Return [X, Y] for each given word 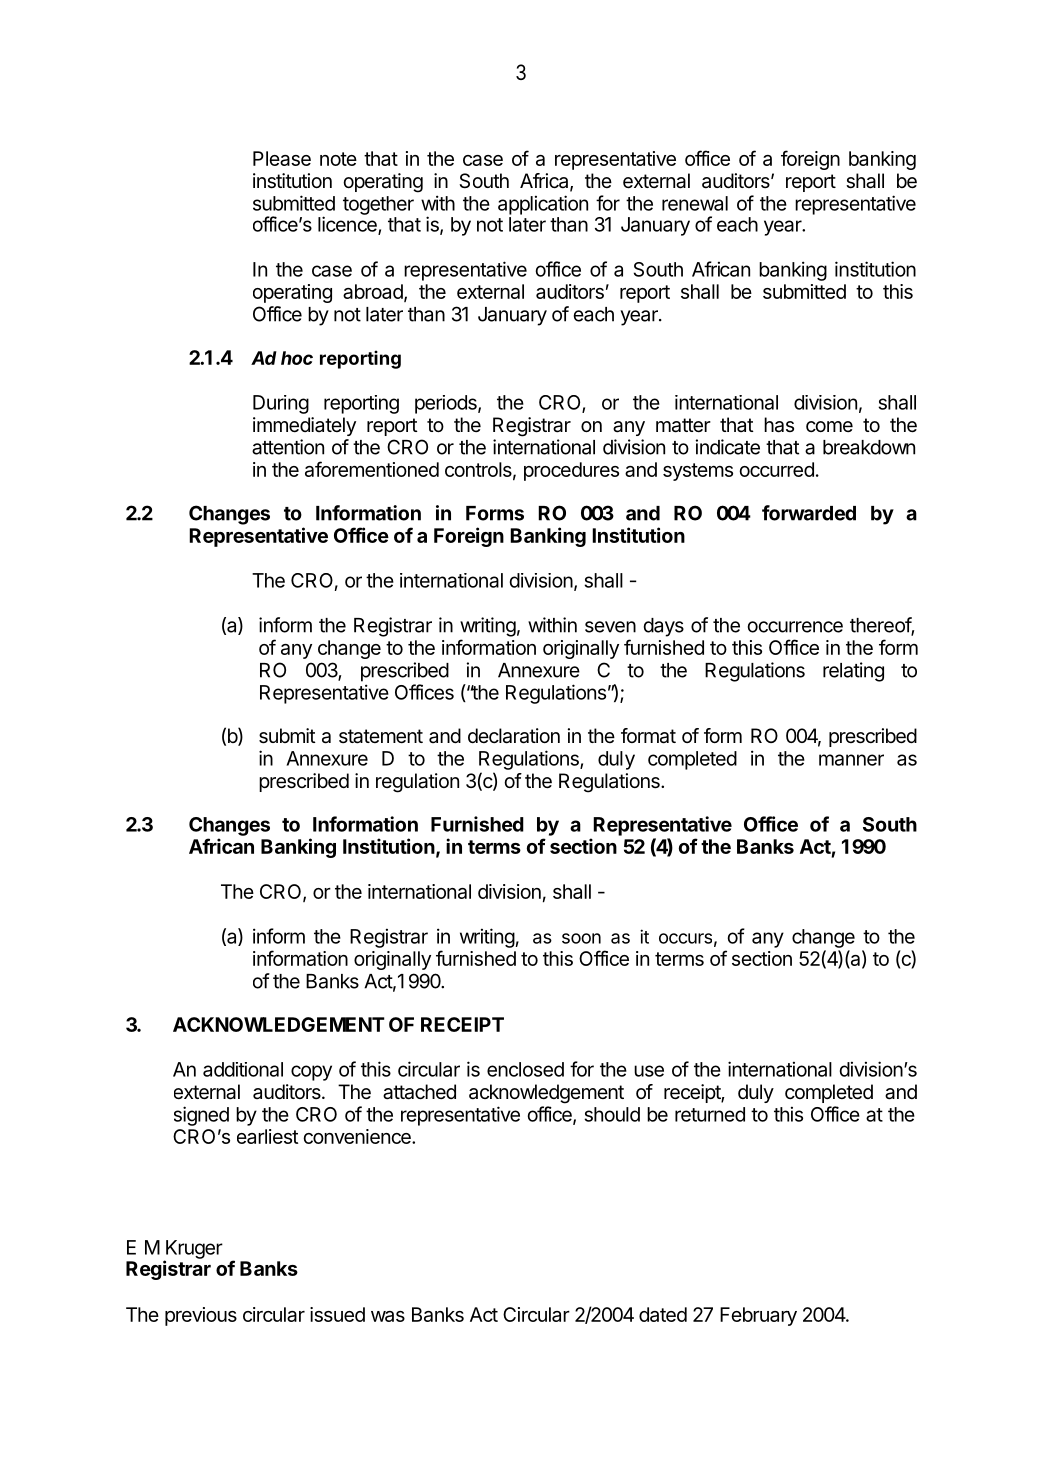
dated [663, 1314]
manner [851, 760]
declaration [514, 736]
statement [381, 736]
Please [282, 158]
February [758, 1316]
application [543, 205]
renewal [695, 203]
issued [337, 1314]
